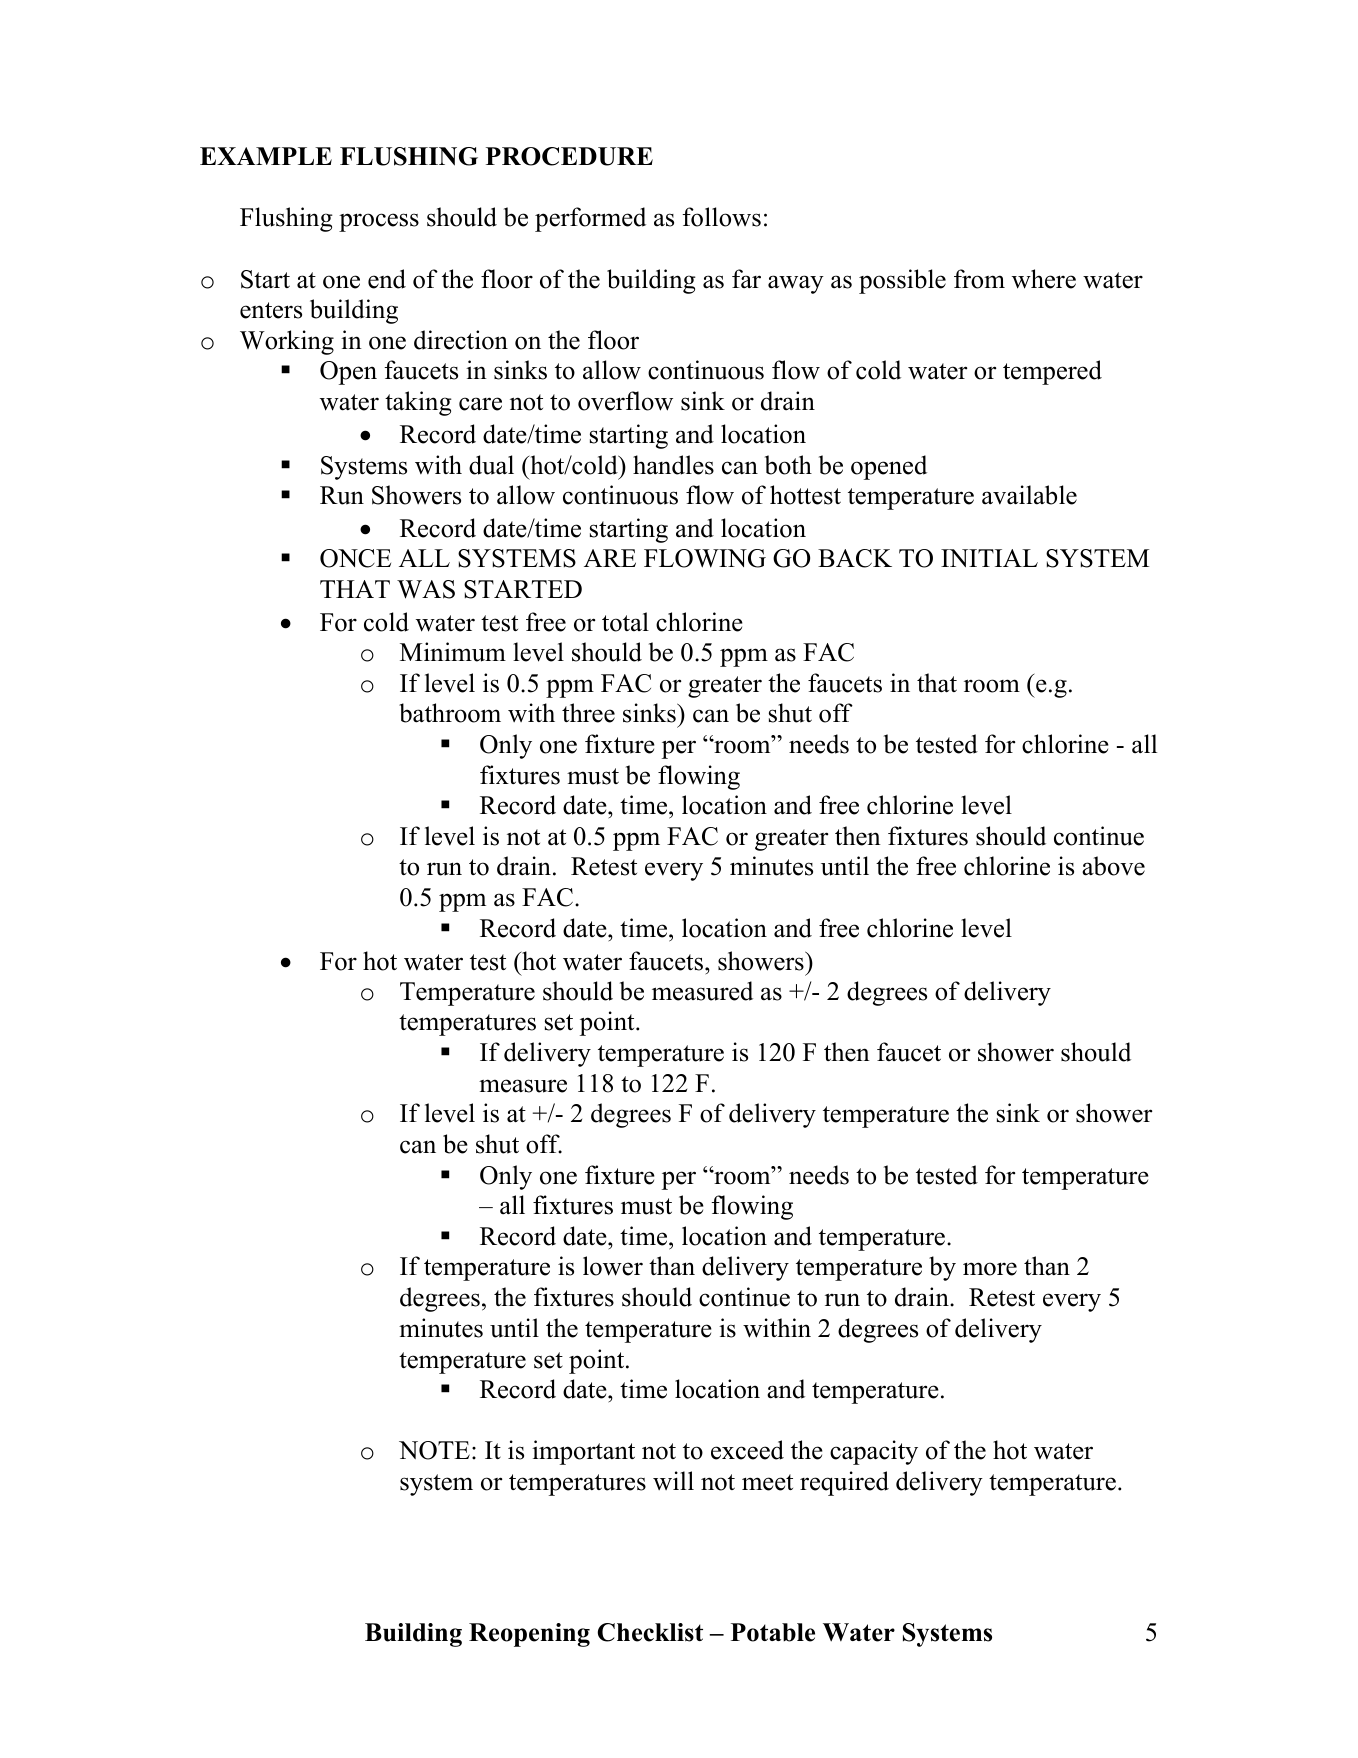  Describe the element at coordinates (1113, 866) in the screenshot. I see `above` at that location.
